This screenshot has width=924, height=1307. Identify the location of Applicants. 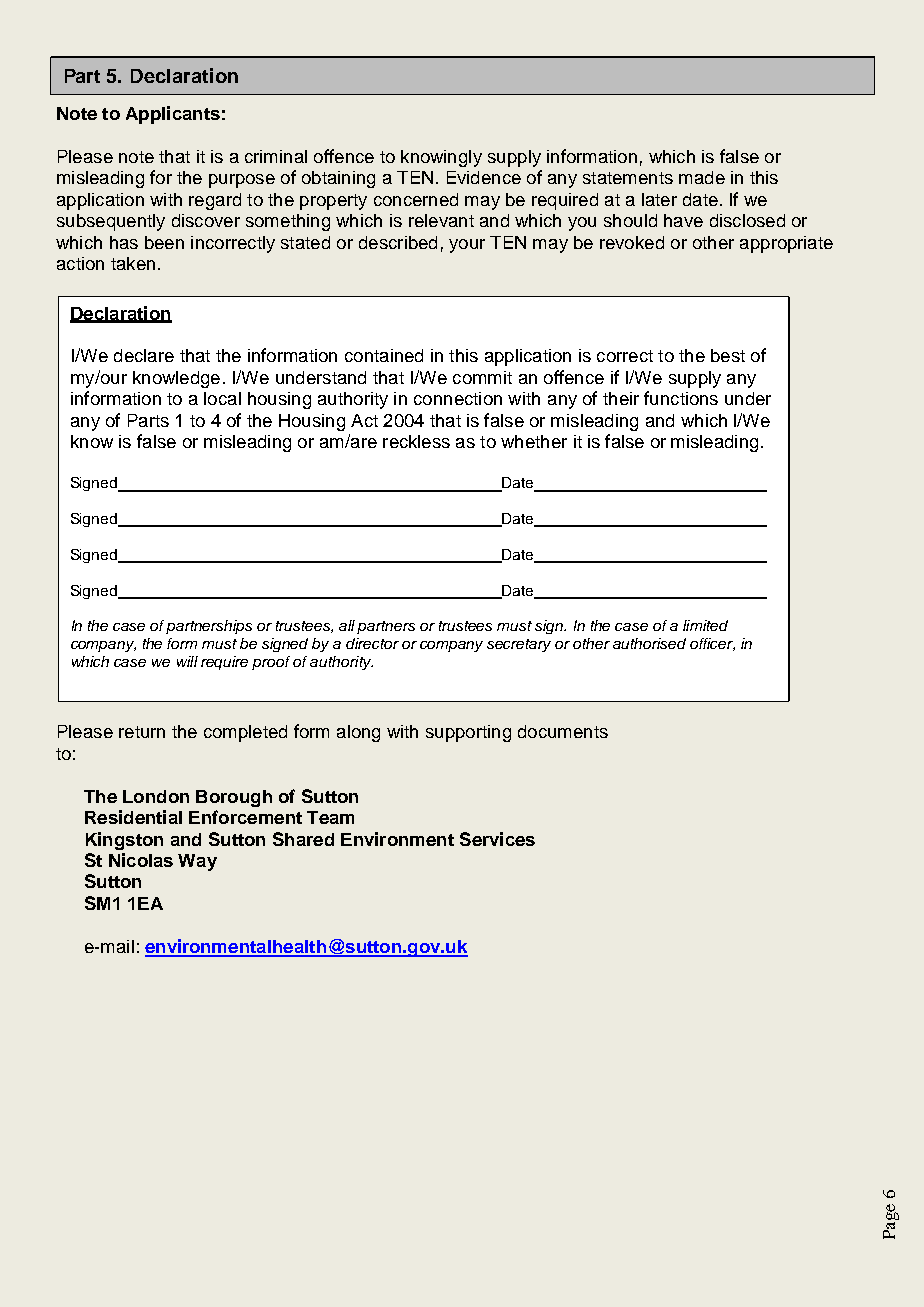
(173, 115).
